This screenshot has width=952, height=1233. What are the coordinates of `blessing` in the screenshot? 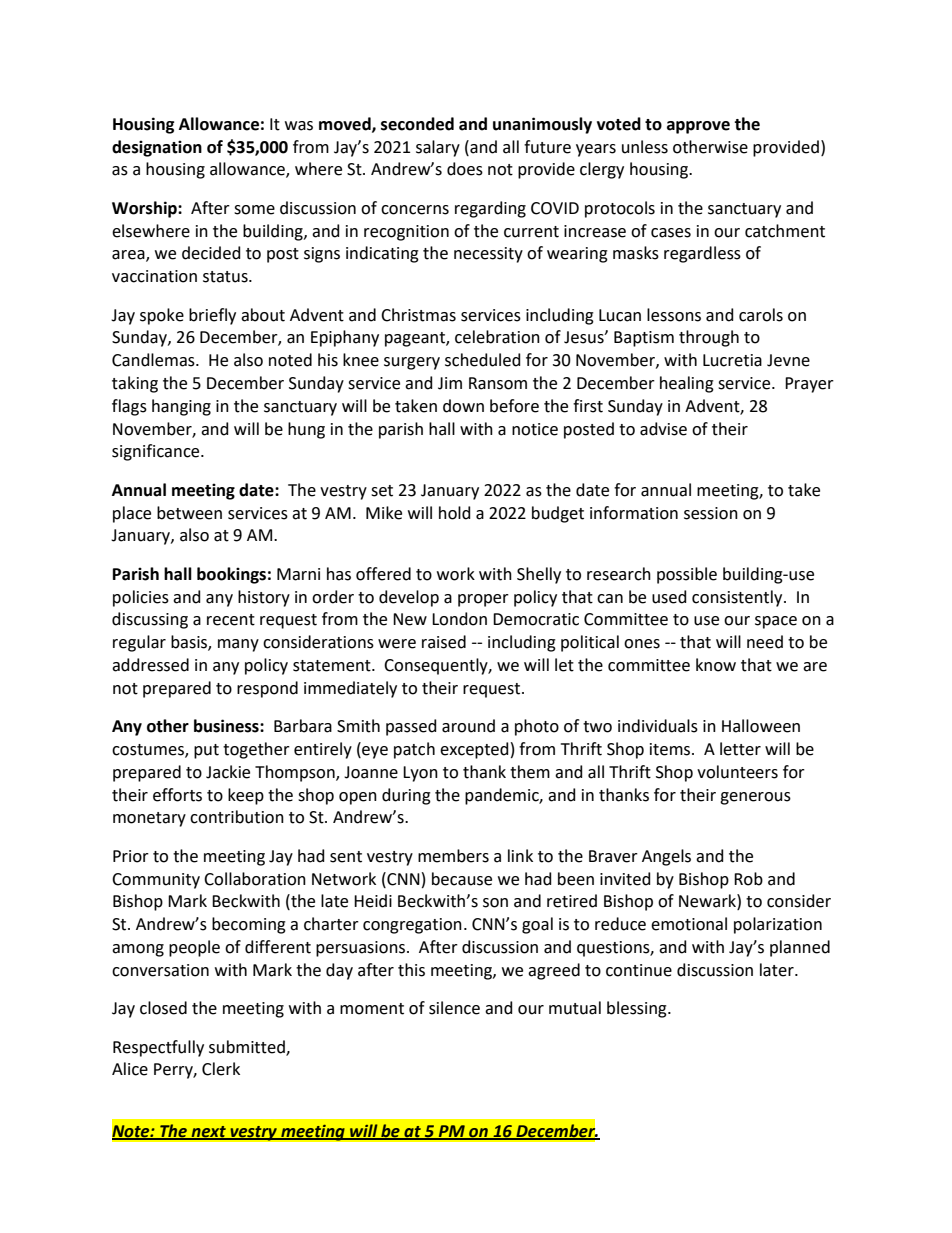 It's located at (638, 1009).
